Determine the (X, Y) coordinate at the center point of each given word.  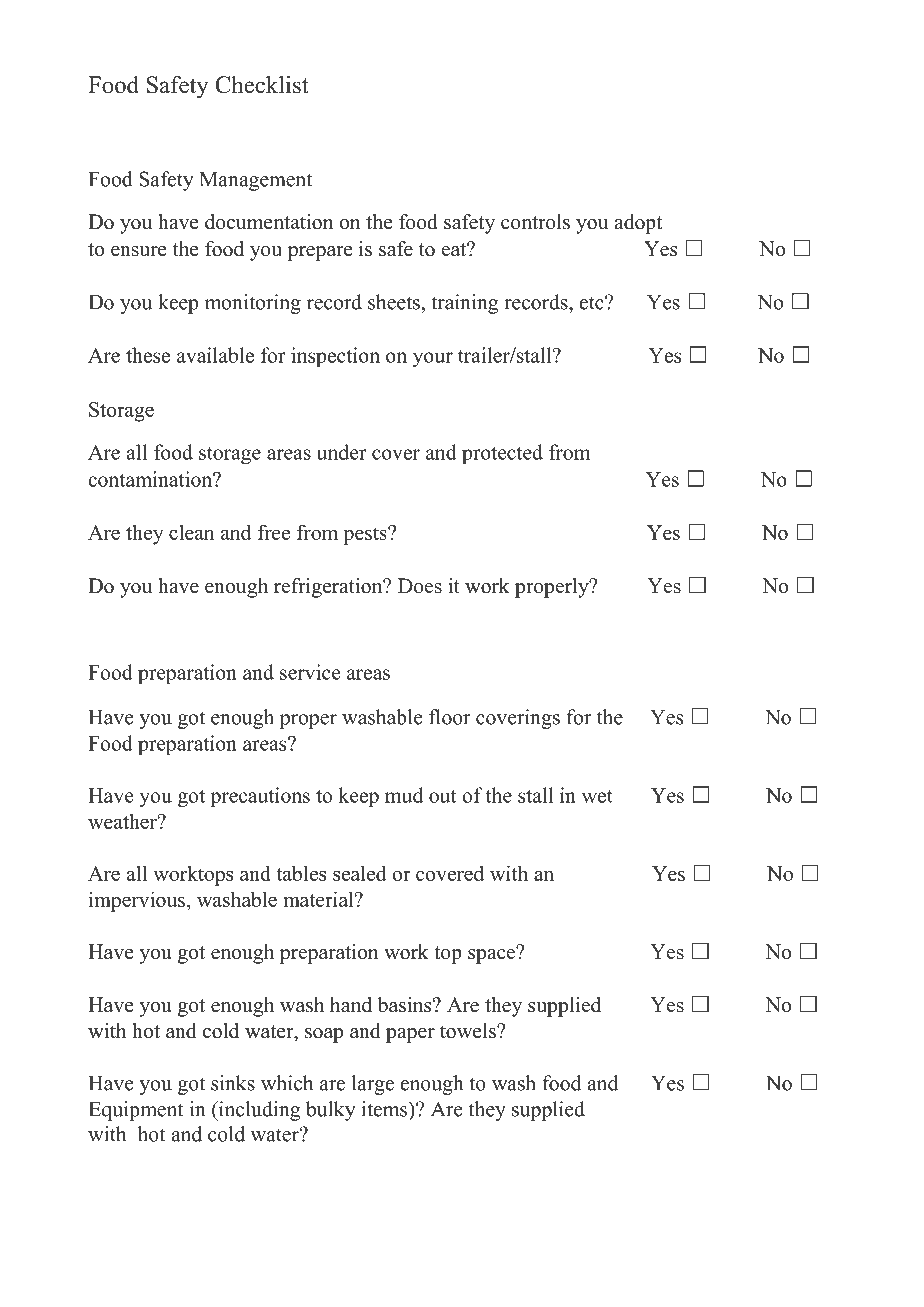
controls (535, 222)
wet (597, 796)
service (310, 672)
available (215, 355)
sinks (233, 1083)
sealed (360, 873)
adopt (638, 224)
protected (502, 454)
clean (192, 532)
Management (256, 181)
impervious (137, 901)
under (342, 452)
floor (450, 717)
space (493, 955)
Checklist (262, 85)
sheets (395, 302)
